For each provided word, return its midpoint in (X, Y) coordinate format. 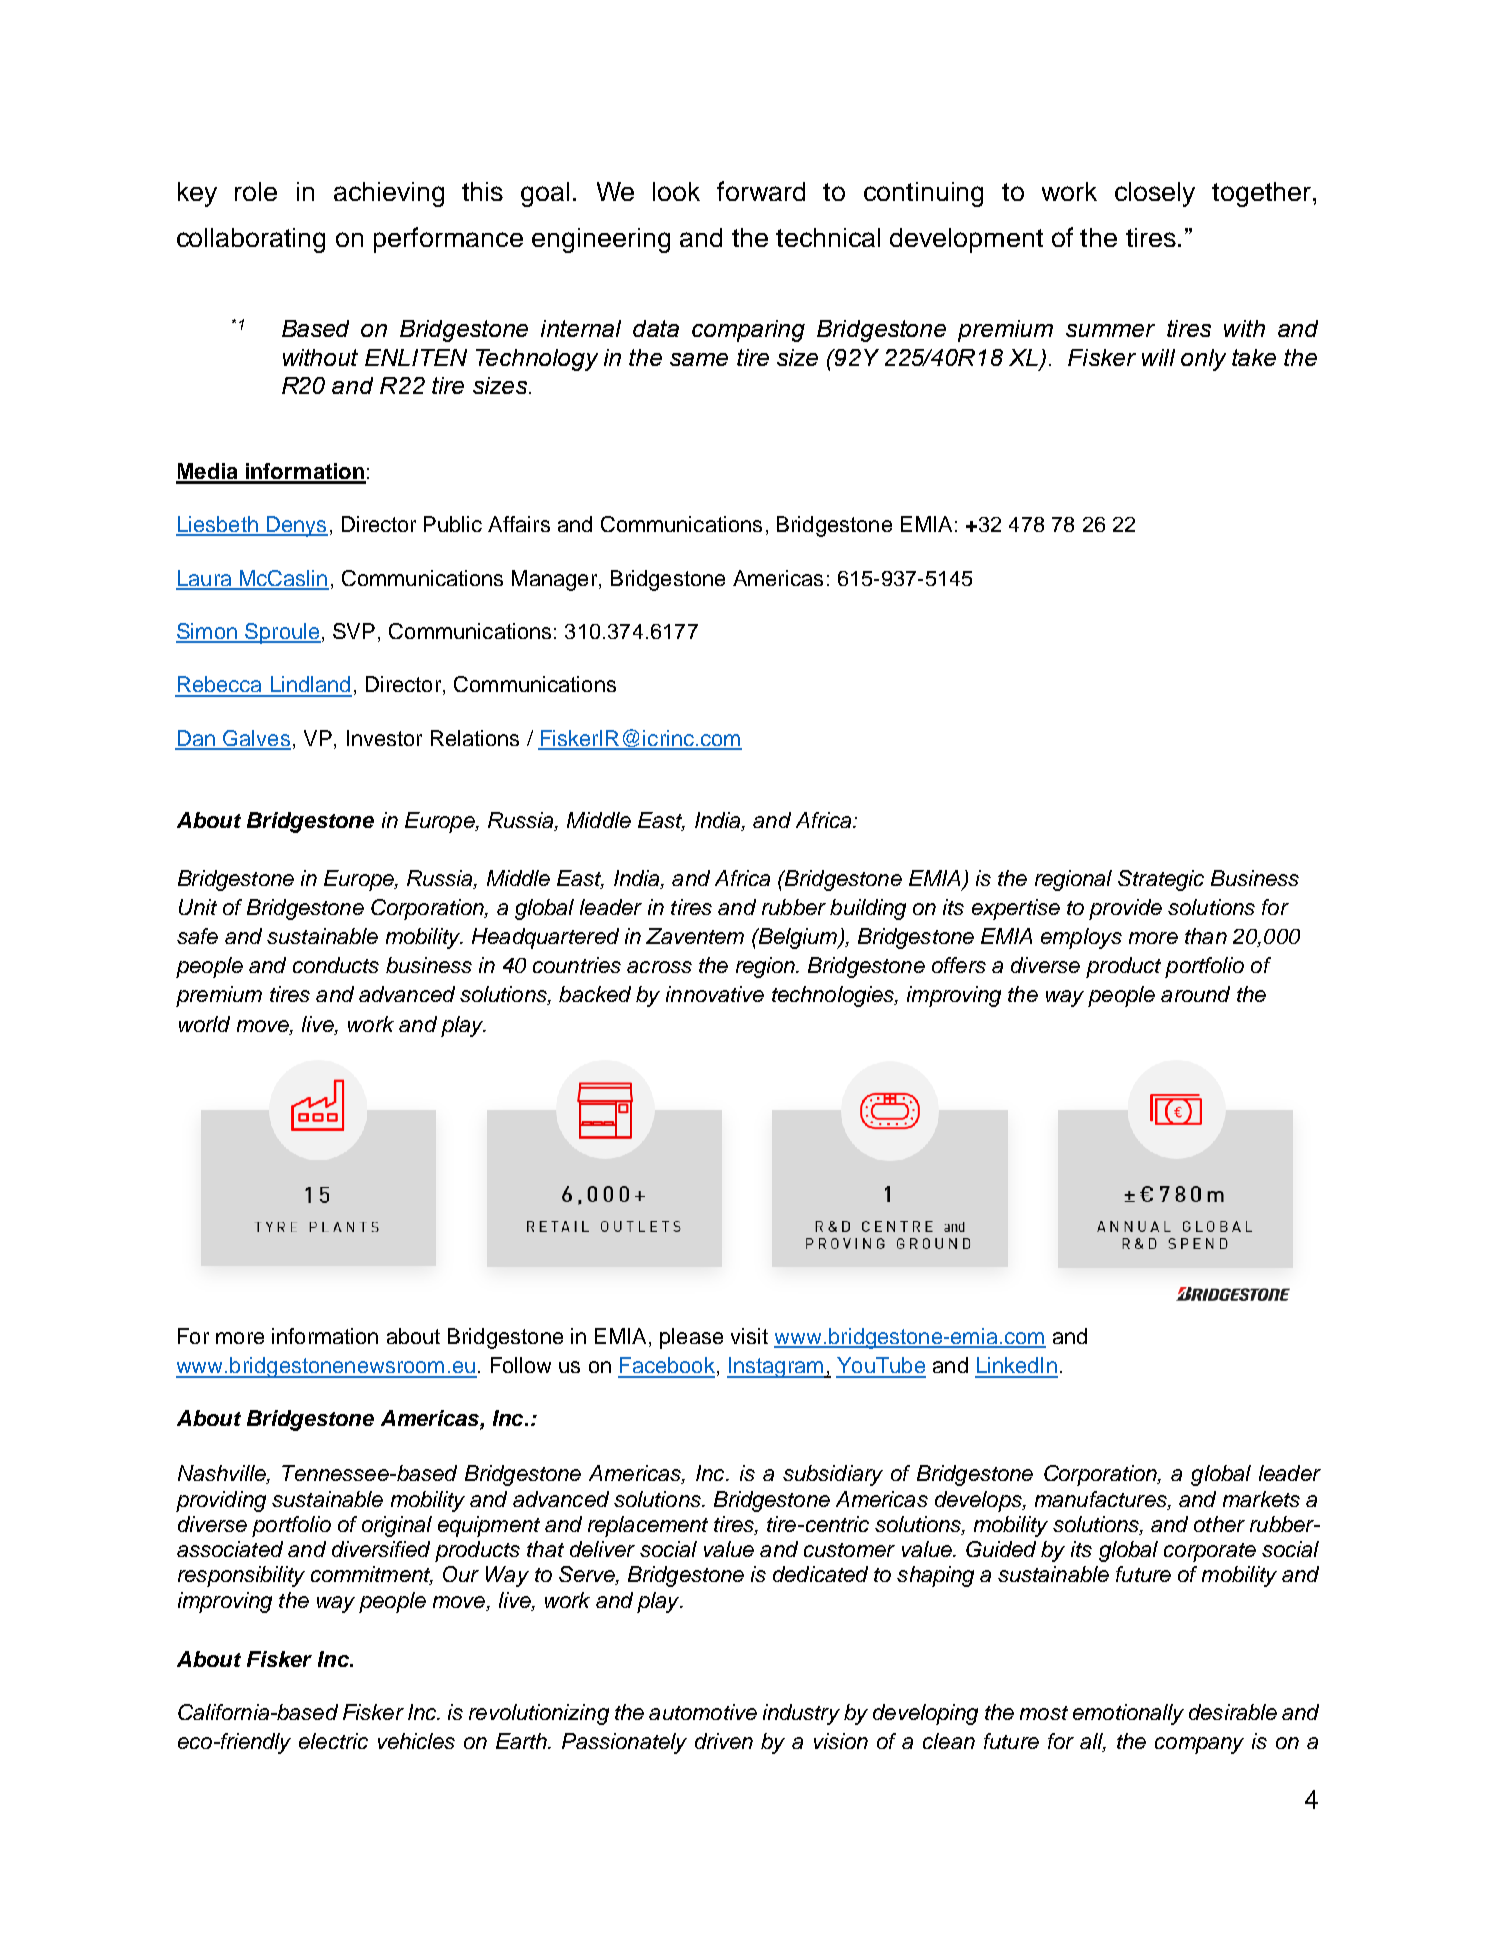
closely (1155, 194)
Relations (475, 738)
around (1195, 994)
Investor (384, 738)
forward (761, 191)
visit (749, 1336)
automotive (703, 1712)
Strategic (1161, 880)
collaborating (251, 240)
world (204, 1024)
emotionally (1128, 1714)
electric (333, 1741)
